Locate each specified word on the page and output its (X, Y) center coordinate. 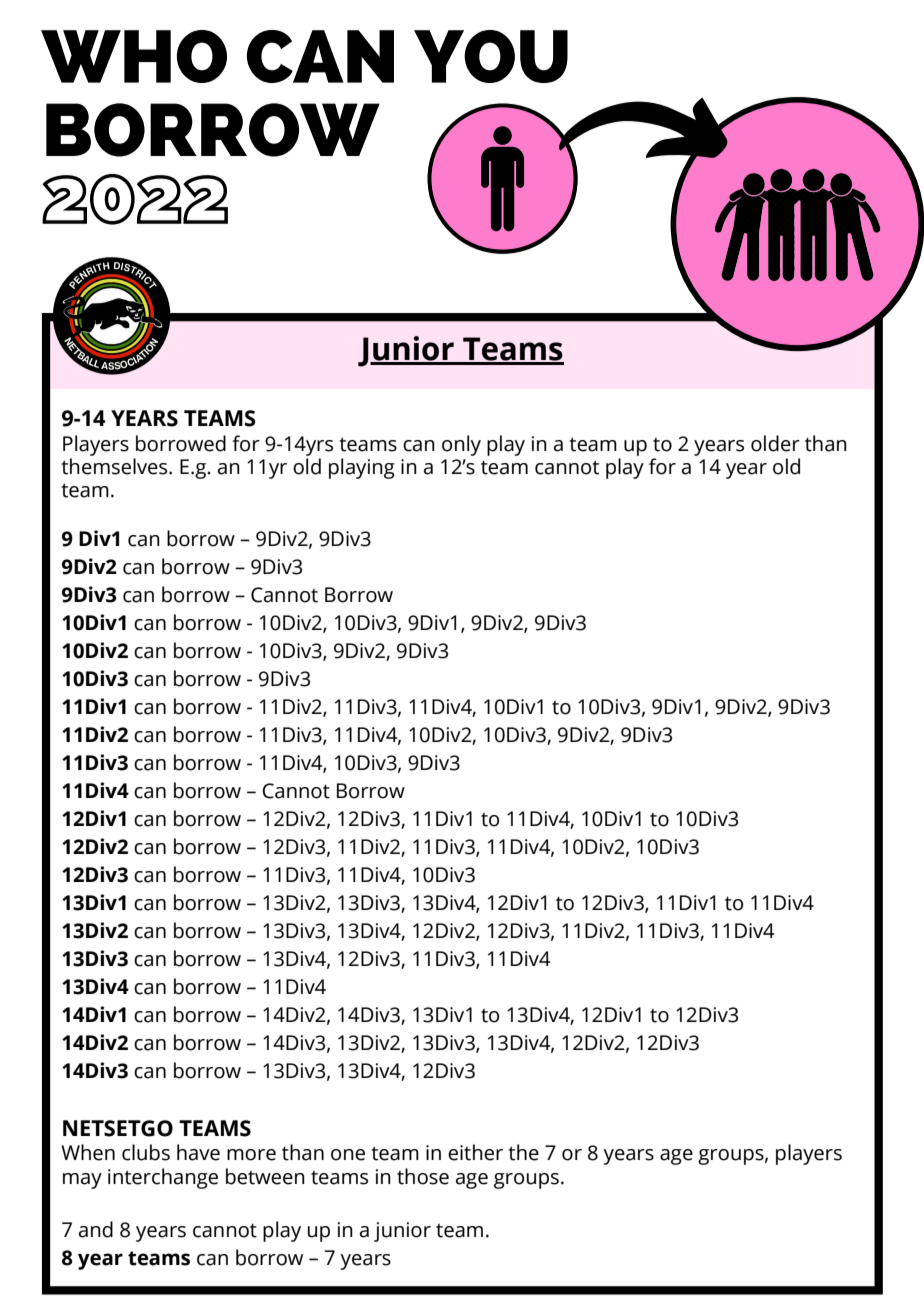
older (775, 443)
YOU (491, 56)
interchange (163, 1178)
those (423, 1176)
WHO (134, 56)
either (475, 1152)
